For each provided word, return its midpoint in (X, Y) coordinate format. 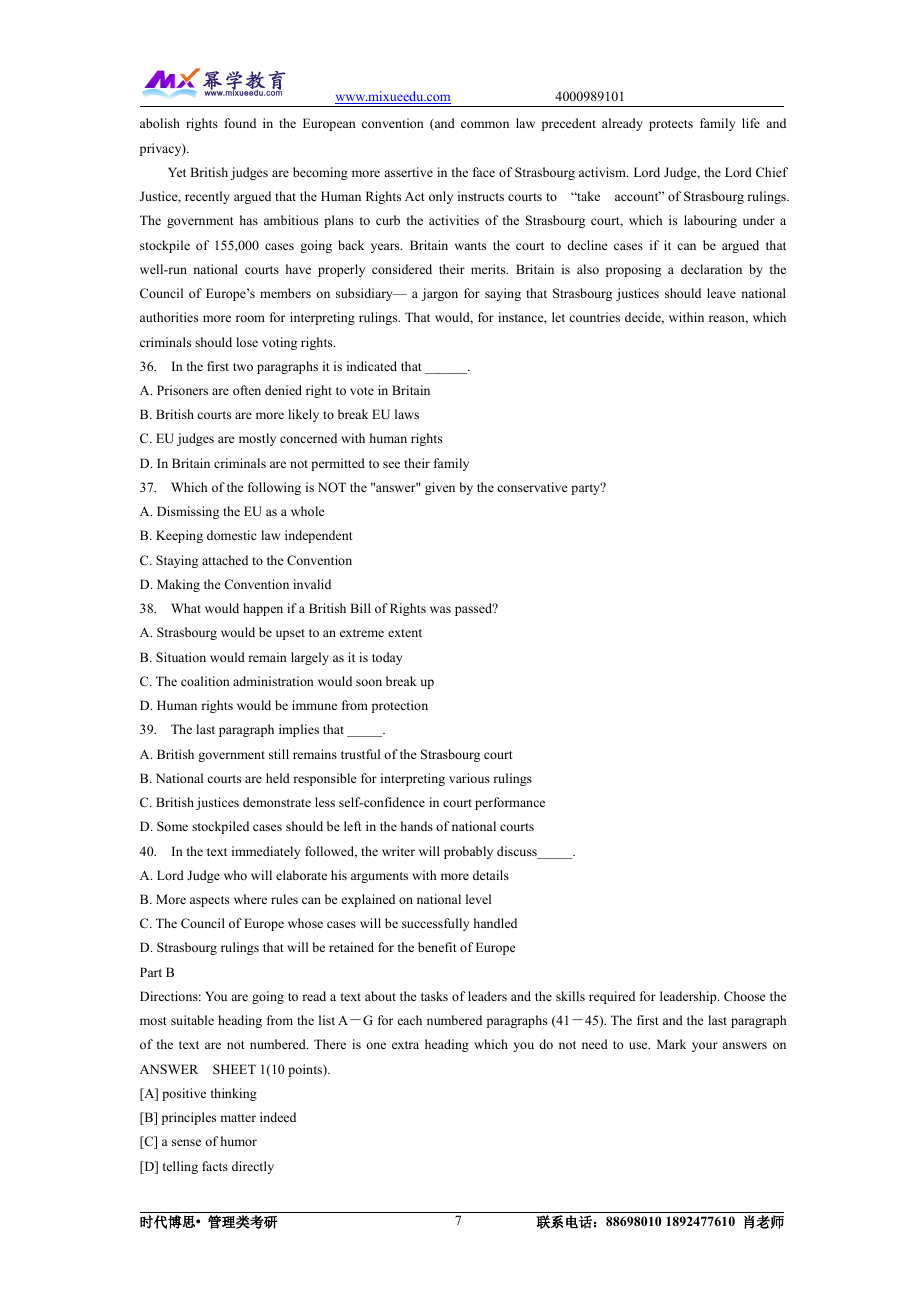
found (240, 123)
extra (405, 1045)
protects (671, 125)
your (705, 1047)
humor (239, 1141)
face (484, 172)
